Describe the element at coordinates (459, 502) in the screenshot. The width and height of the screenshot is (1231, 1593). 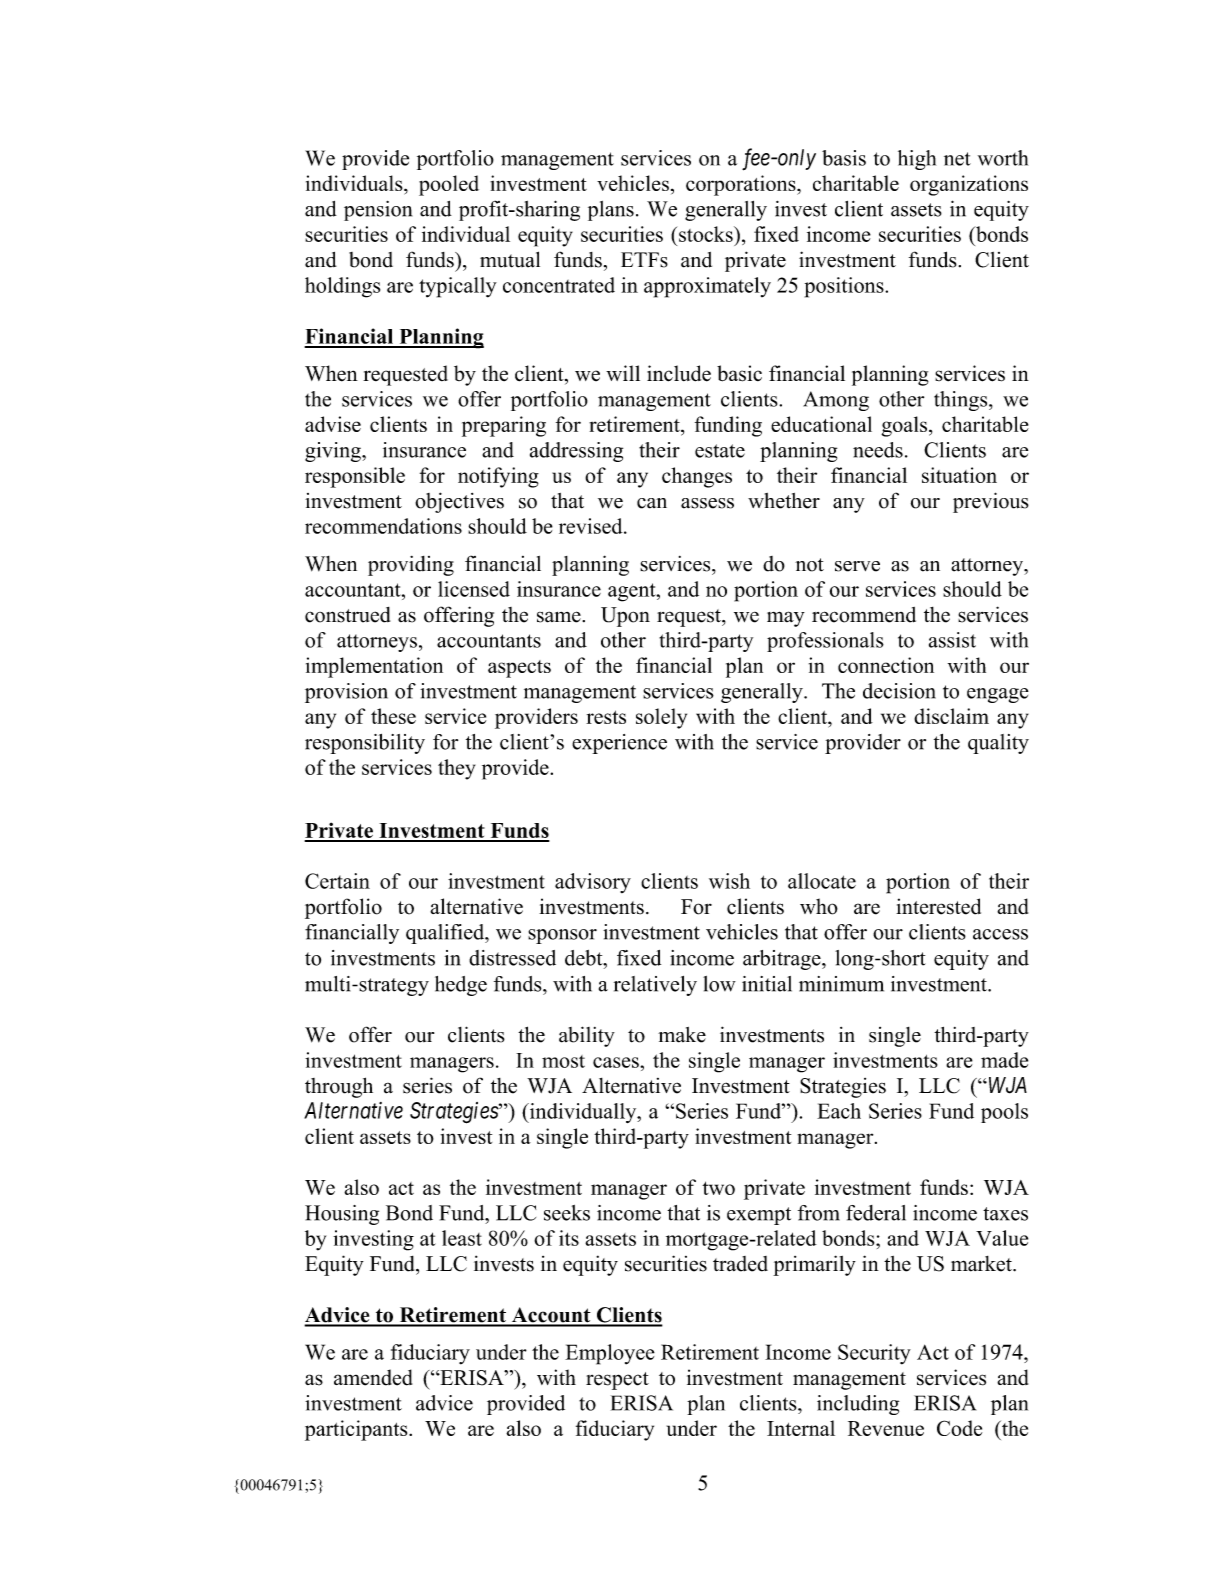
I see `objectives` at that location.
